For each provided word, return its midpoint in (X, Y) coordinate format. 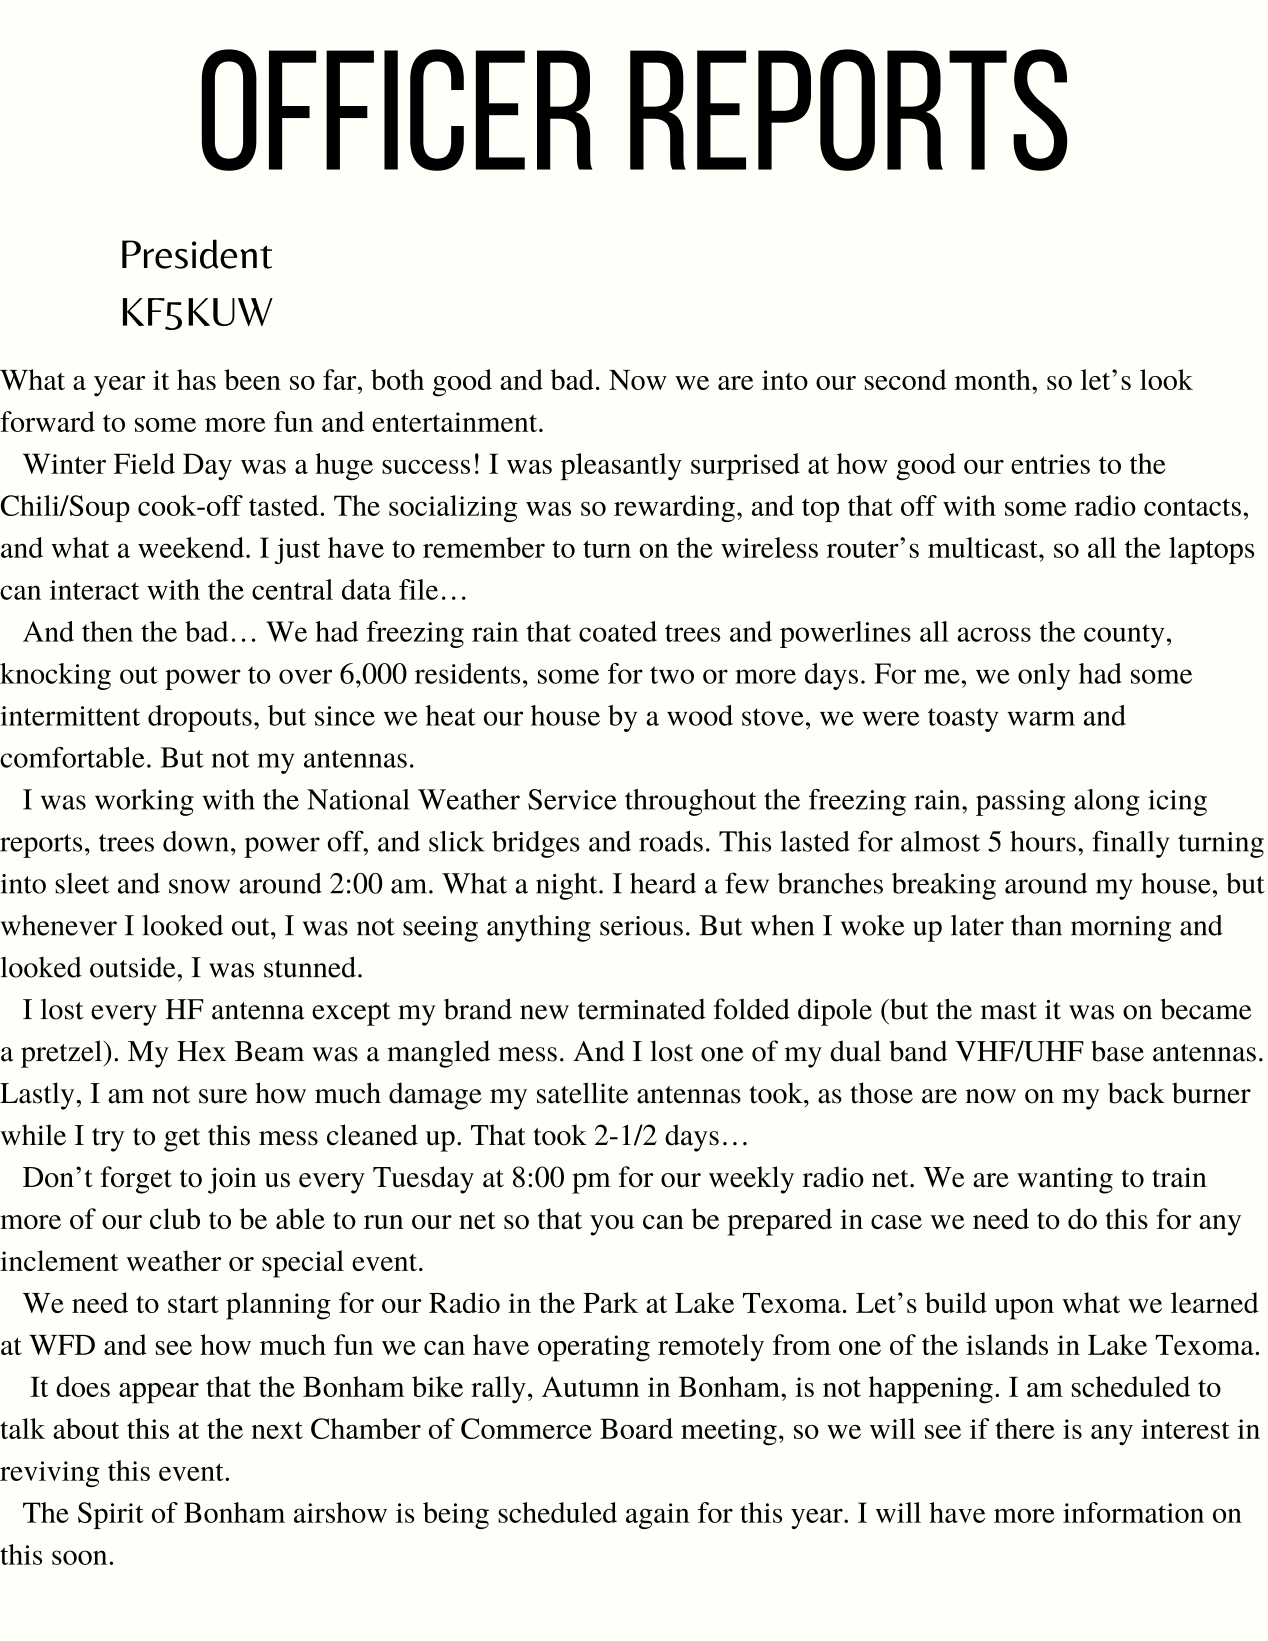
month (994, 379)
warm (1041, 718)
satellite (583, 1093)
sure (223, 1096)
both (397, 379)
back (1136, 1093)
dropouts (200, 718)
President (197, 254)
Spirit (111, 1515)
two (672, 675)
